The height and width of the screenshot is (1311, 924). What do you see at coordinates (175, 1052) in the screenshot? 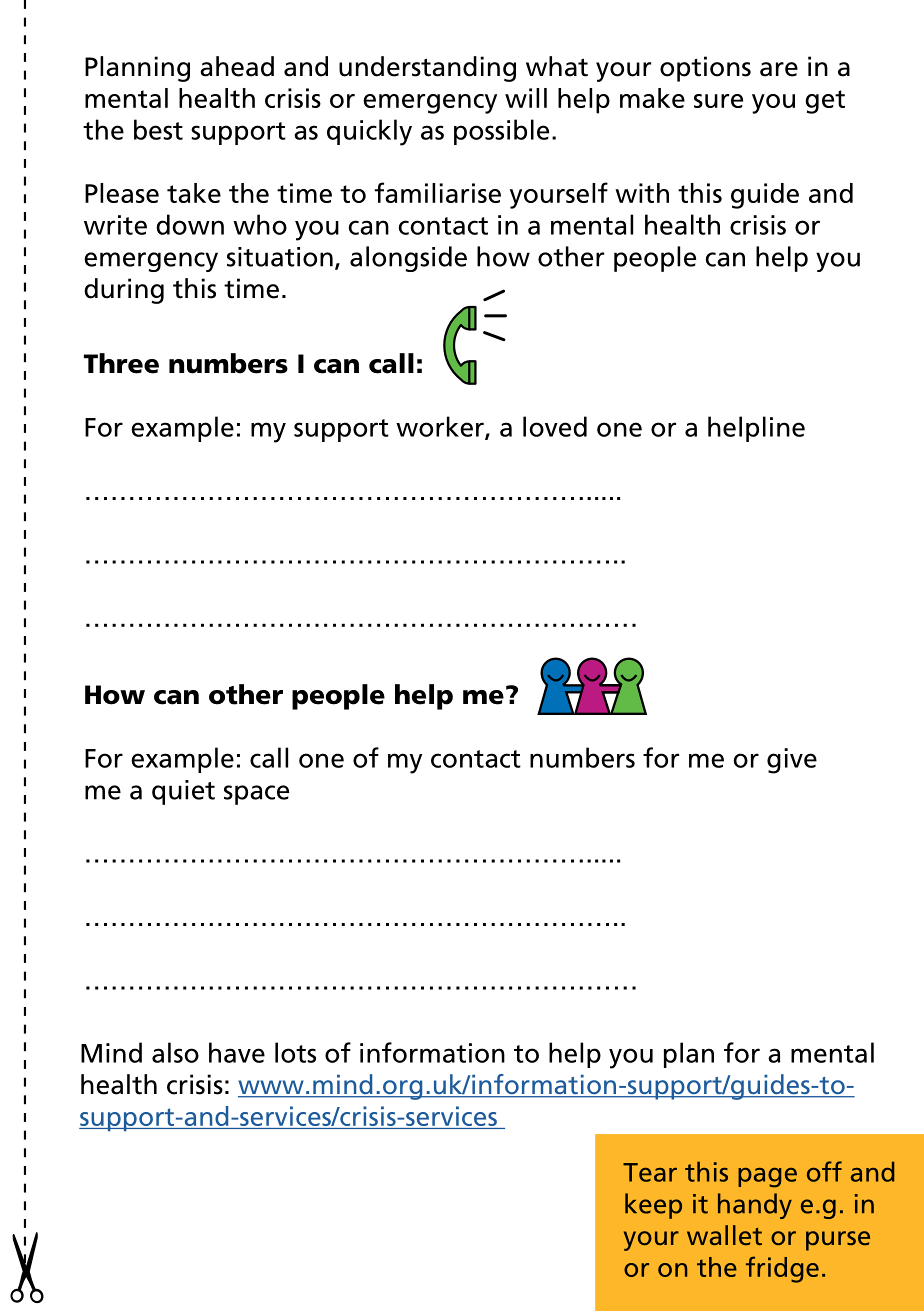
I see `also` at bounding box center [175, 1052].
